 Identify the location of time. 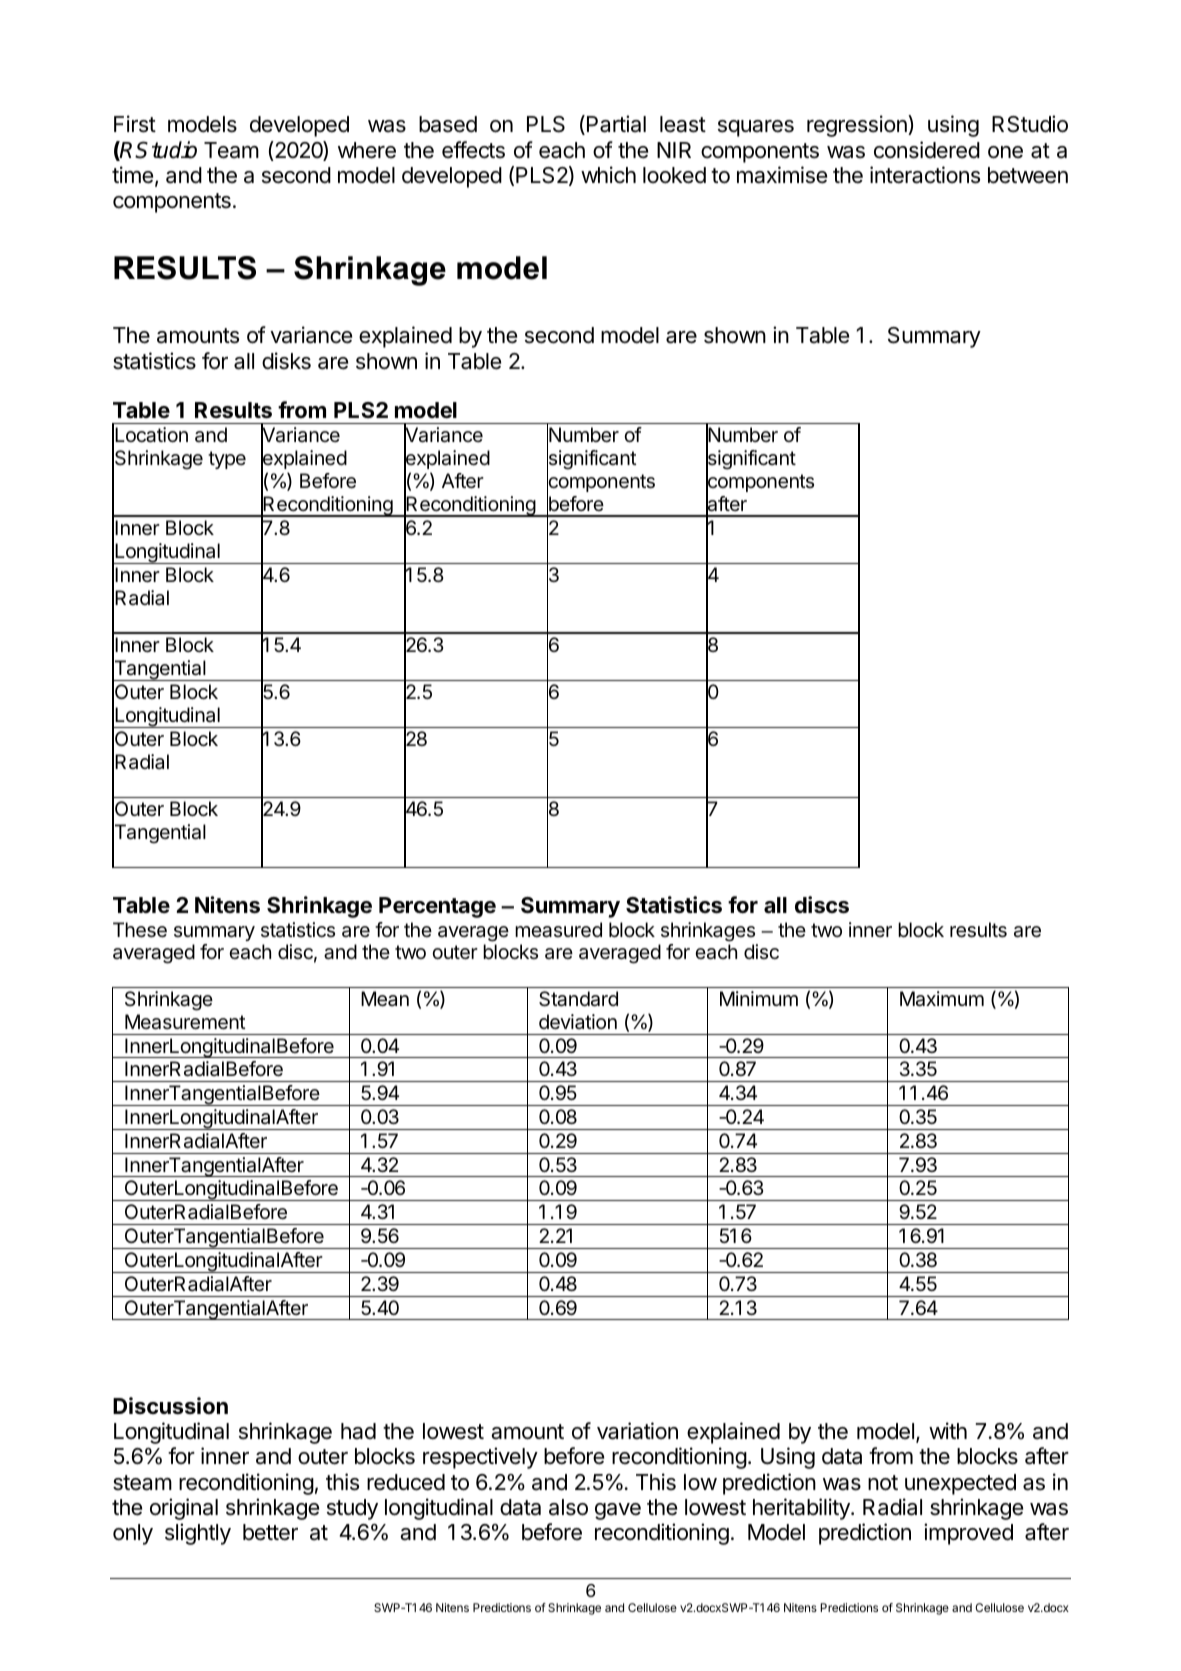
(132, 175).
